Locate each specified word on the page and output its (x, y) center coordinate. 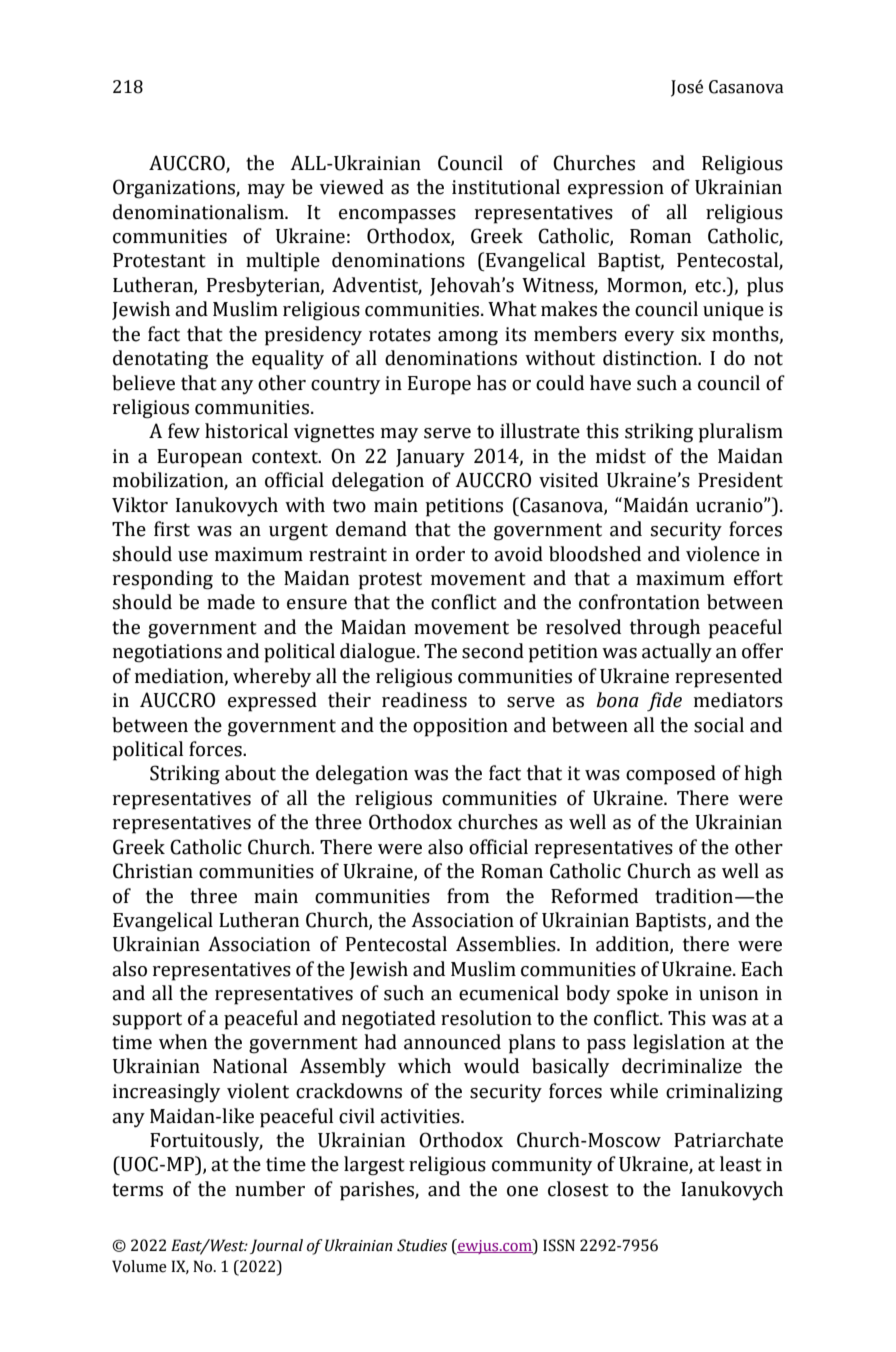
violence (723, 554)
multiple (283, 262)
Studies (422, 1245)
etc (708, 286)
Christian (153, 871)
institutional (506, 187)
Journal (276, 1246)
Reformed (594, 896)
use (193, 556)
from (468, 896)
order (440, 554)
